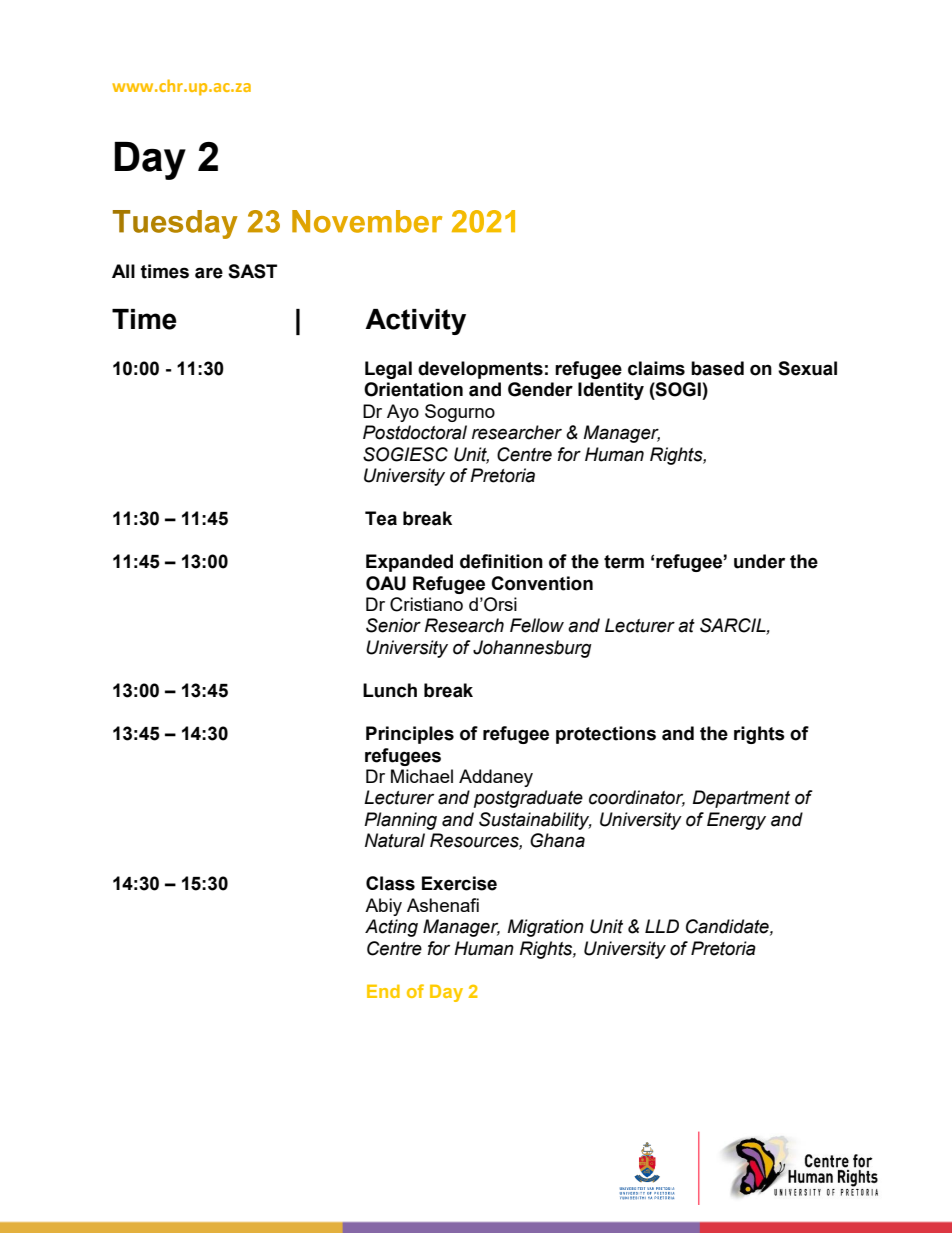 This document has width=952, height=1233. What do you see at coordinates (413, 389) in the document?
I see `Orientation` at bounding box center [413, 389].
